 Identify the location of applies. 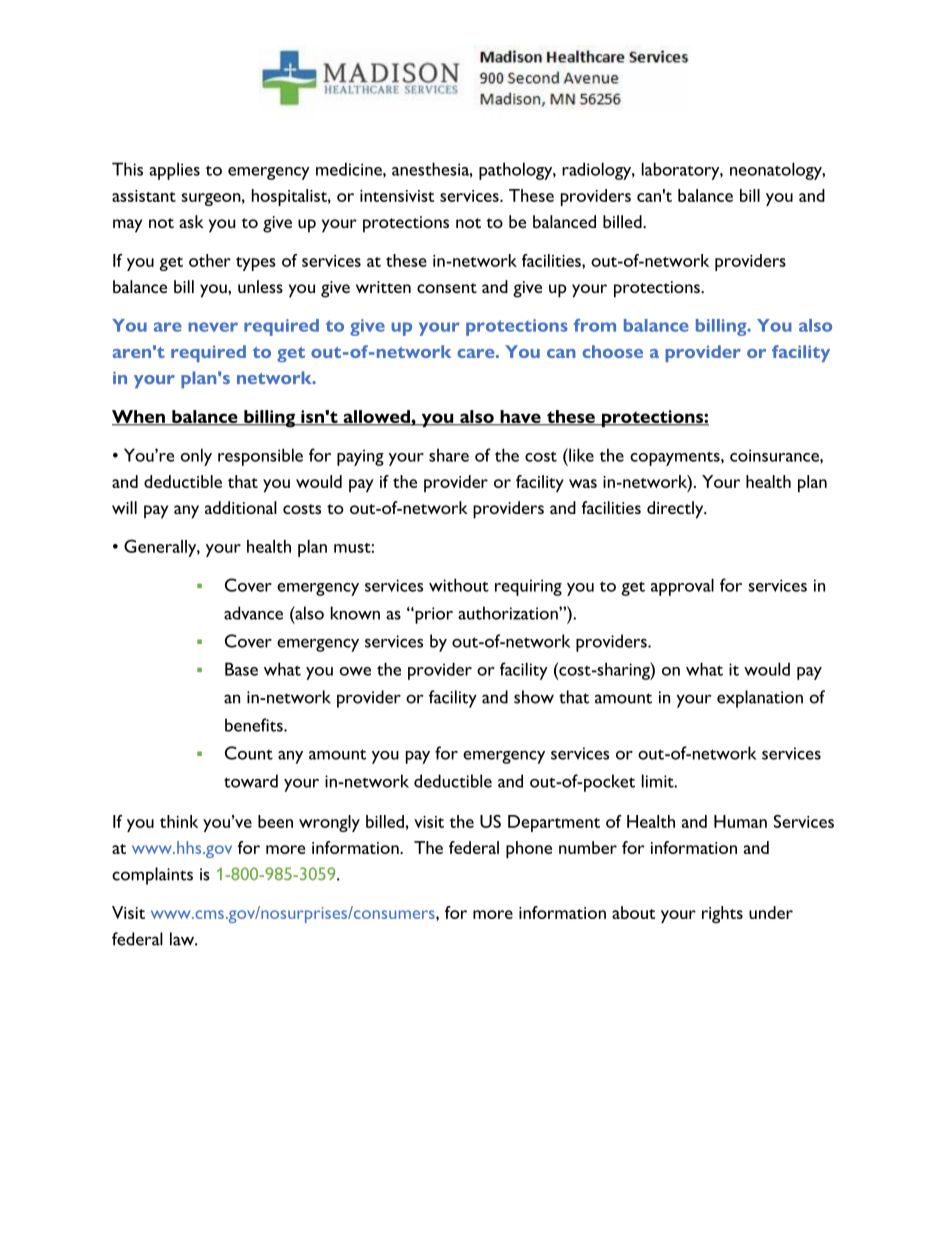
(174, 171).
